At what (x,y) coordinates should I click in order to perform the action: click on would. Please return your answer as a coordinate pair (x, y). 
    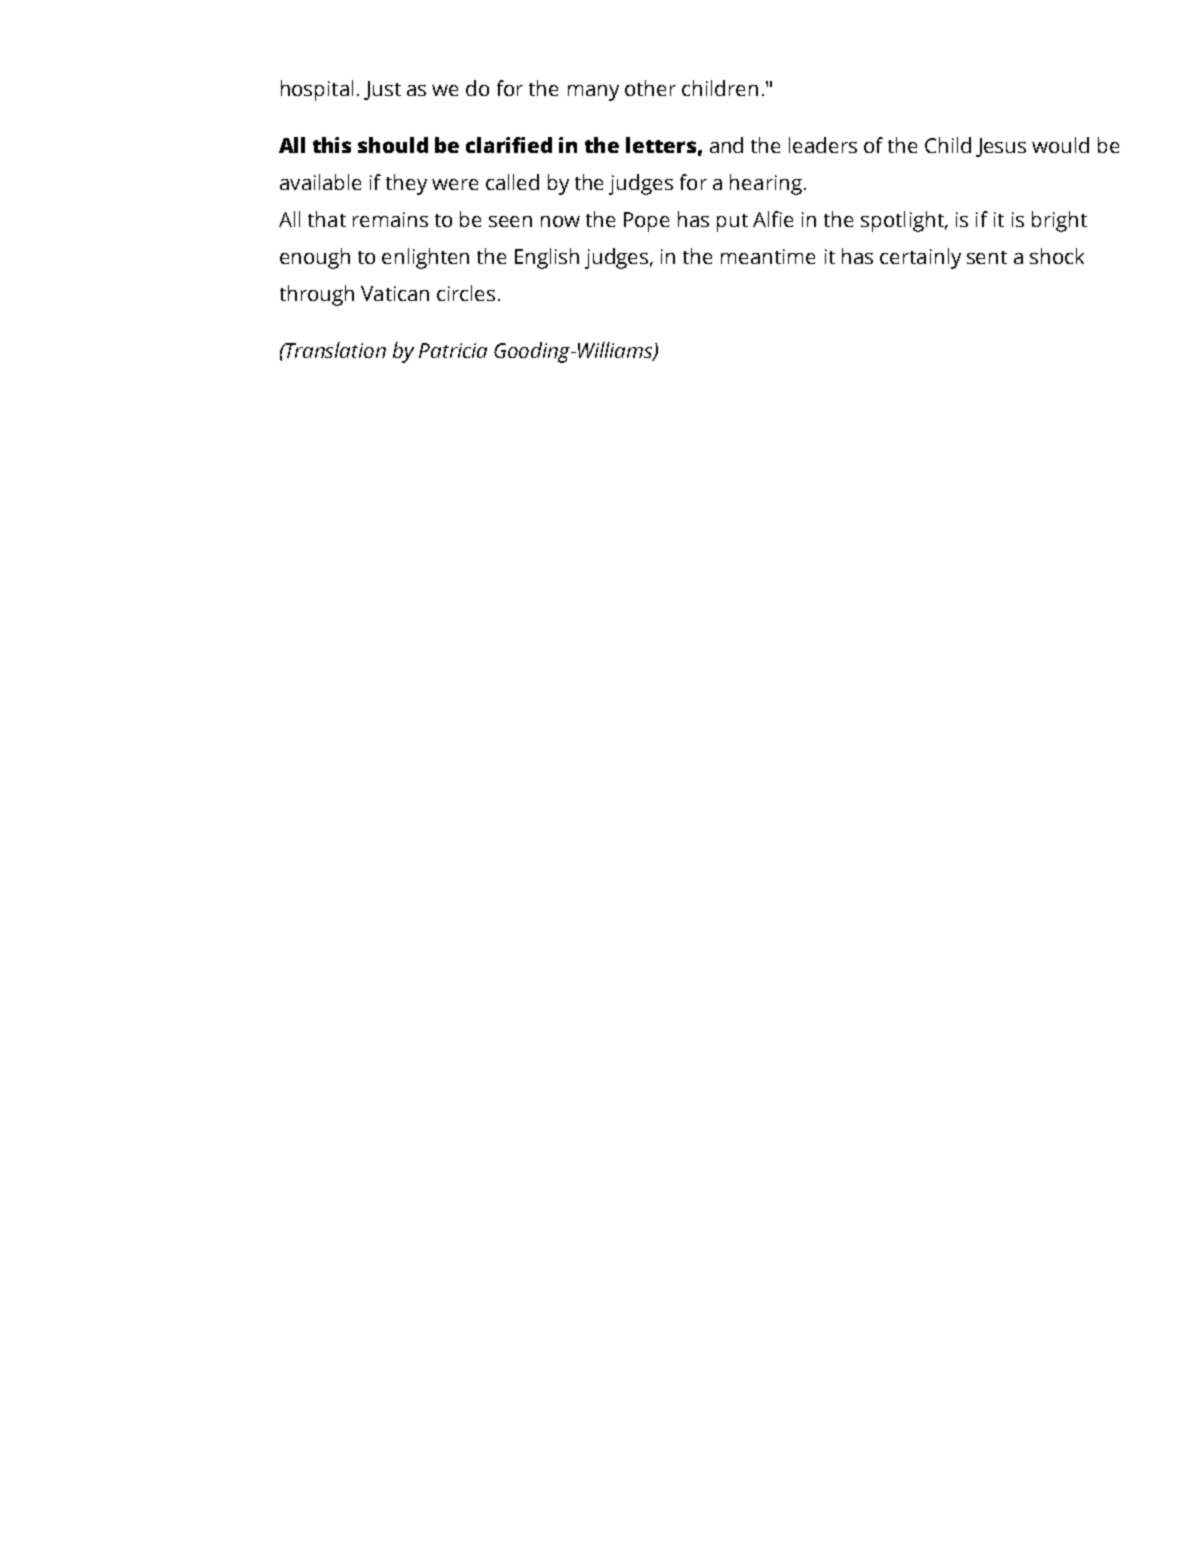
    Looking at the image, I should click on (1060, 145).
